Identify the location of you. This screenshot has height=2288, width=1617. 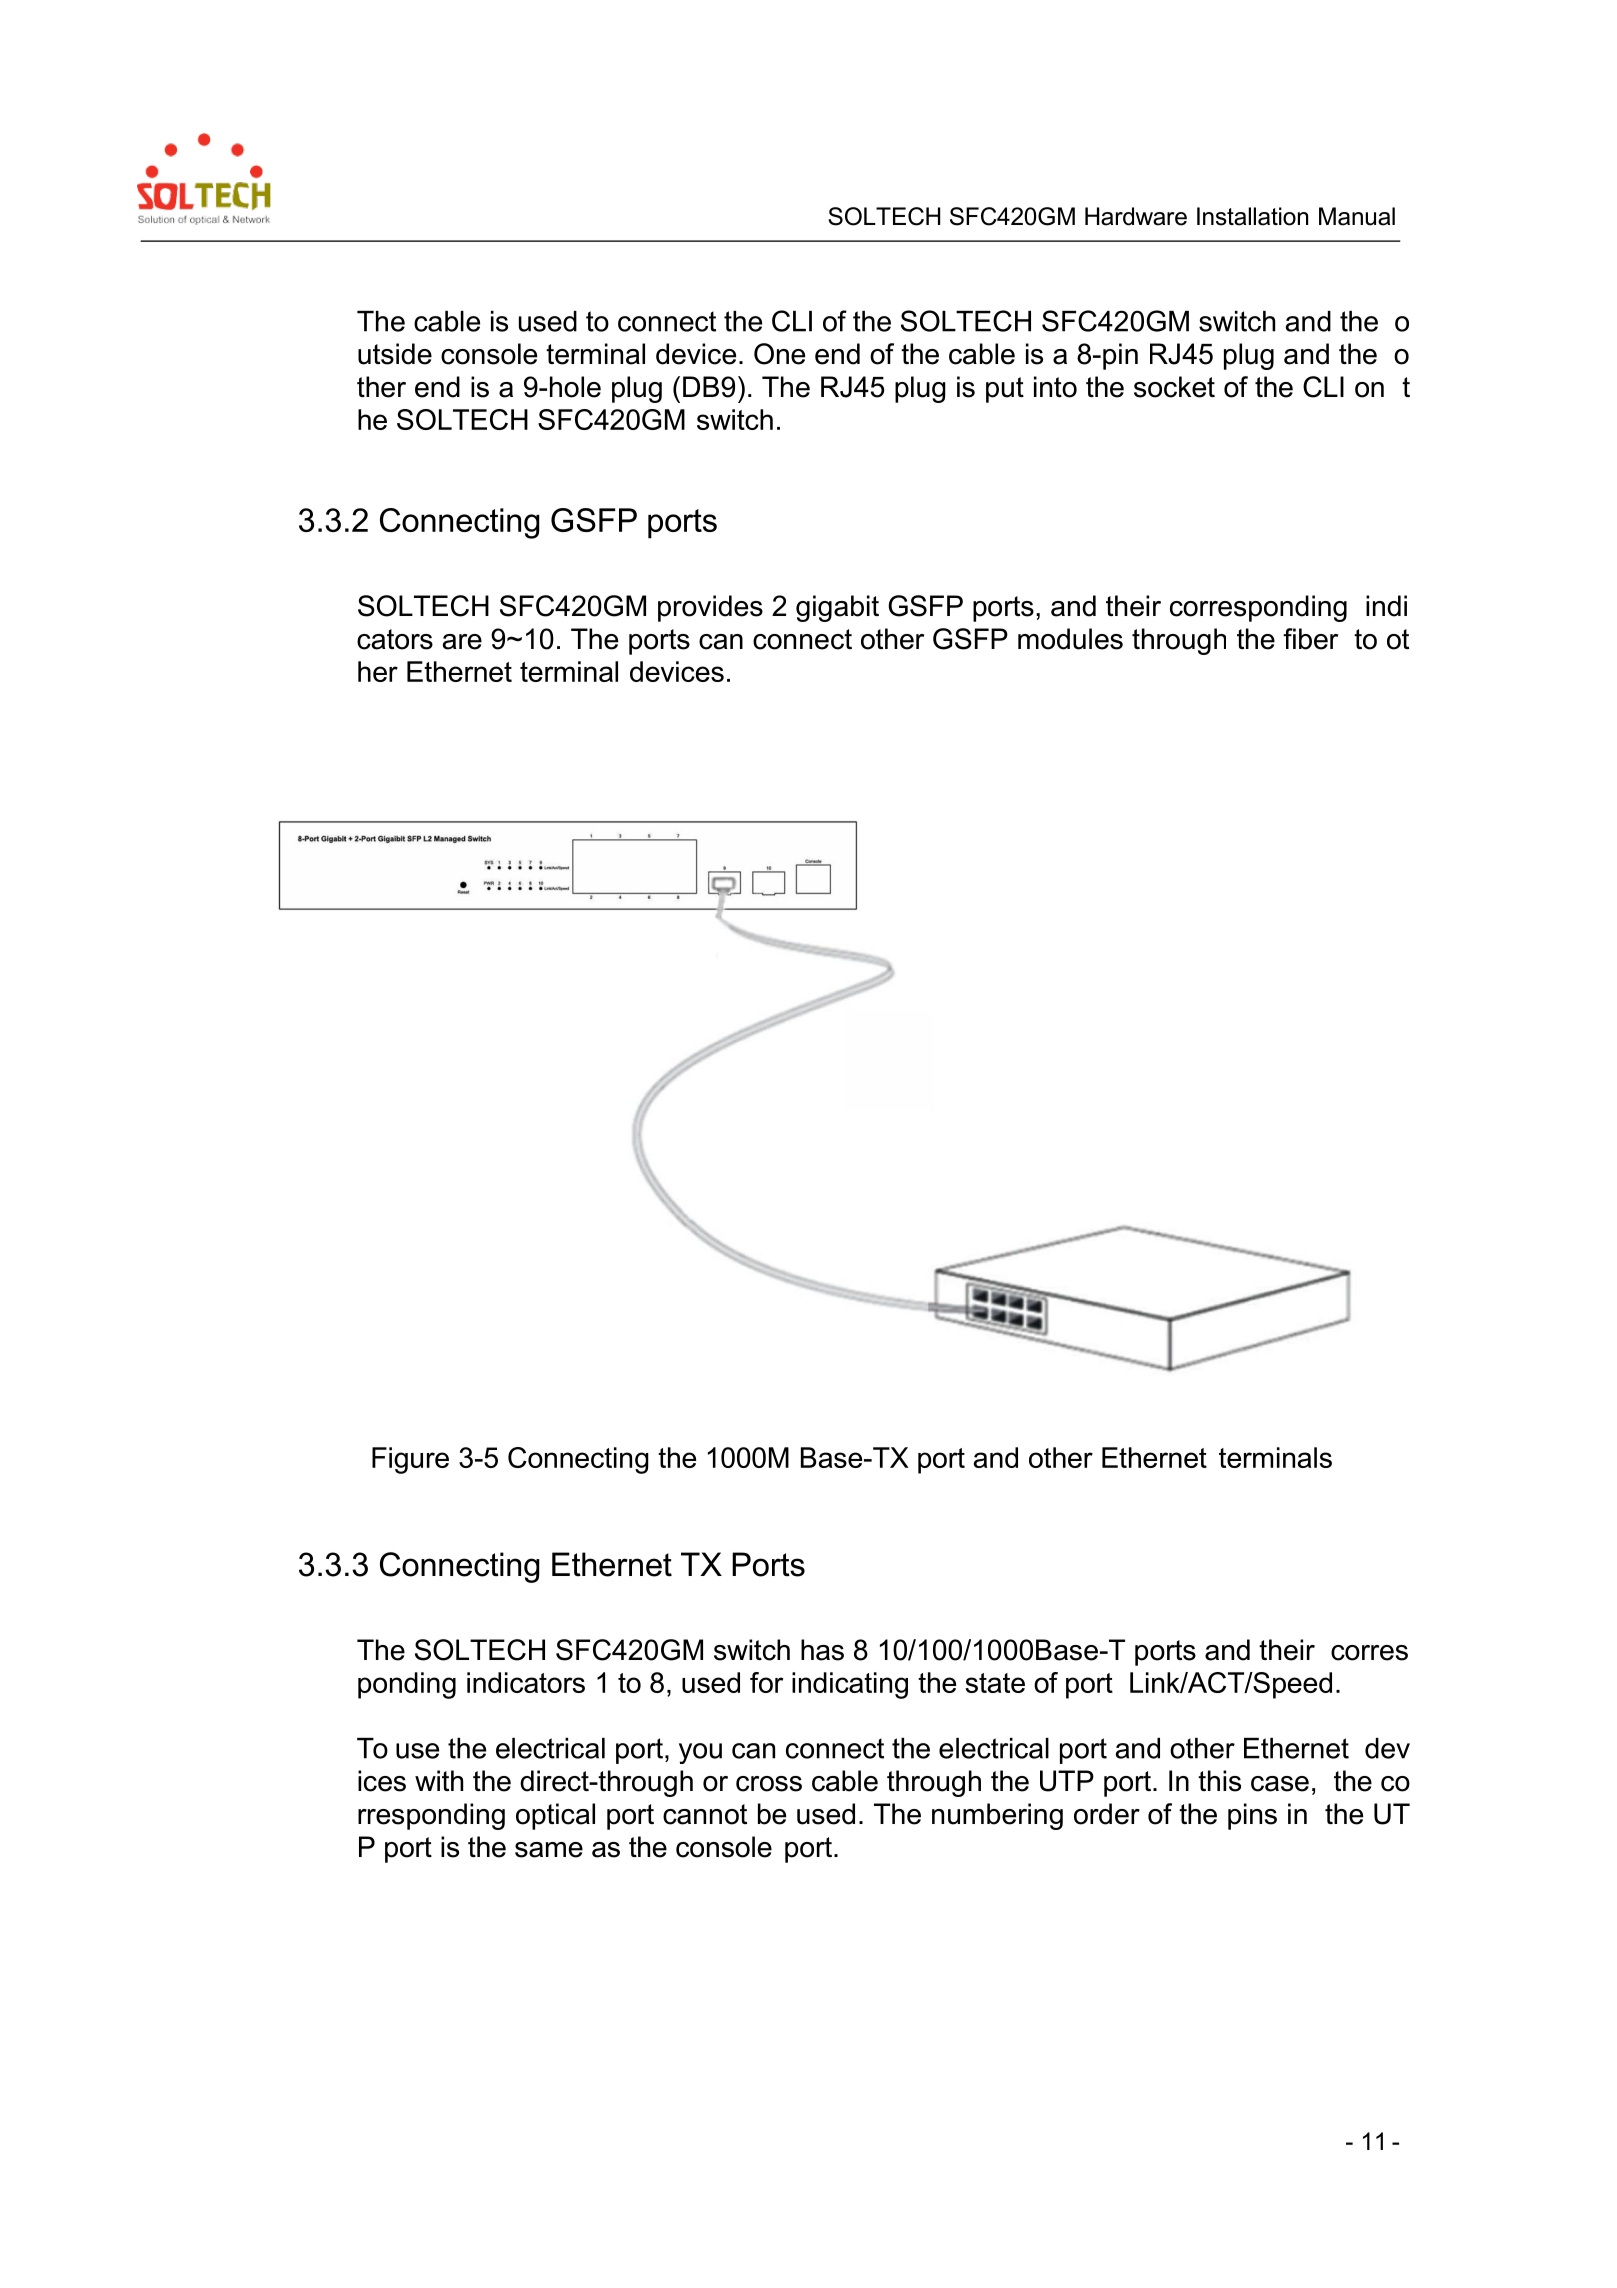
(700, 1753).
